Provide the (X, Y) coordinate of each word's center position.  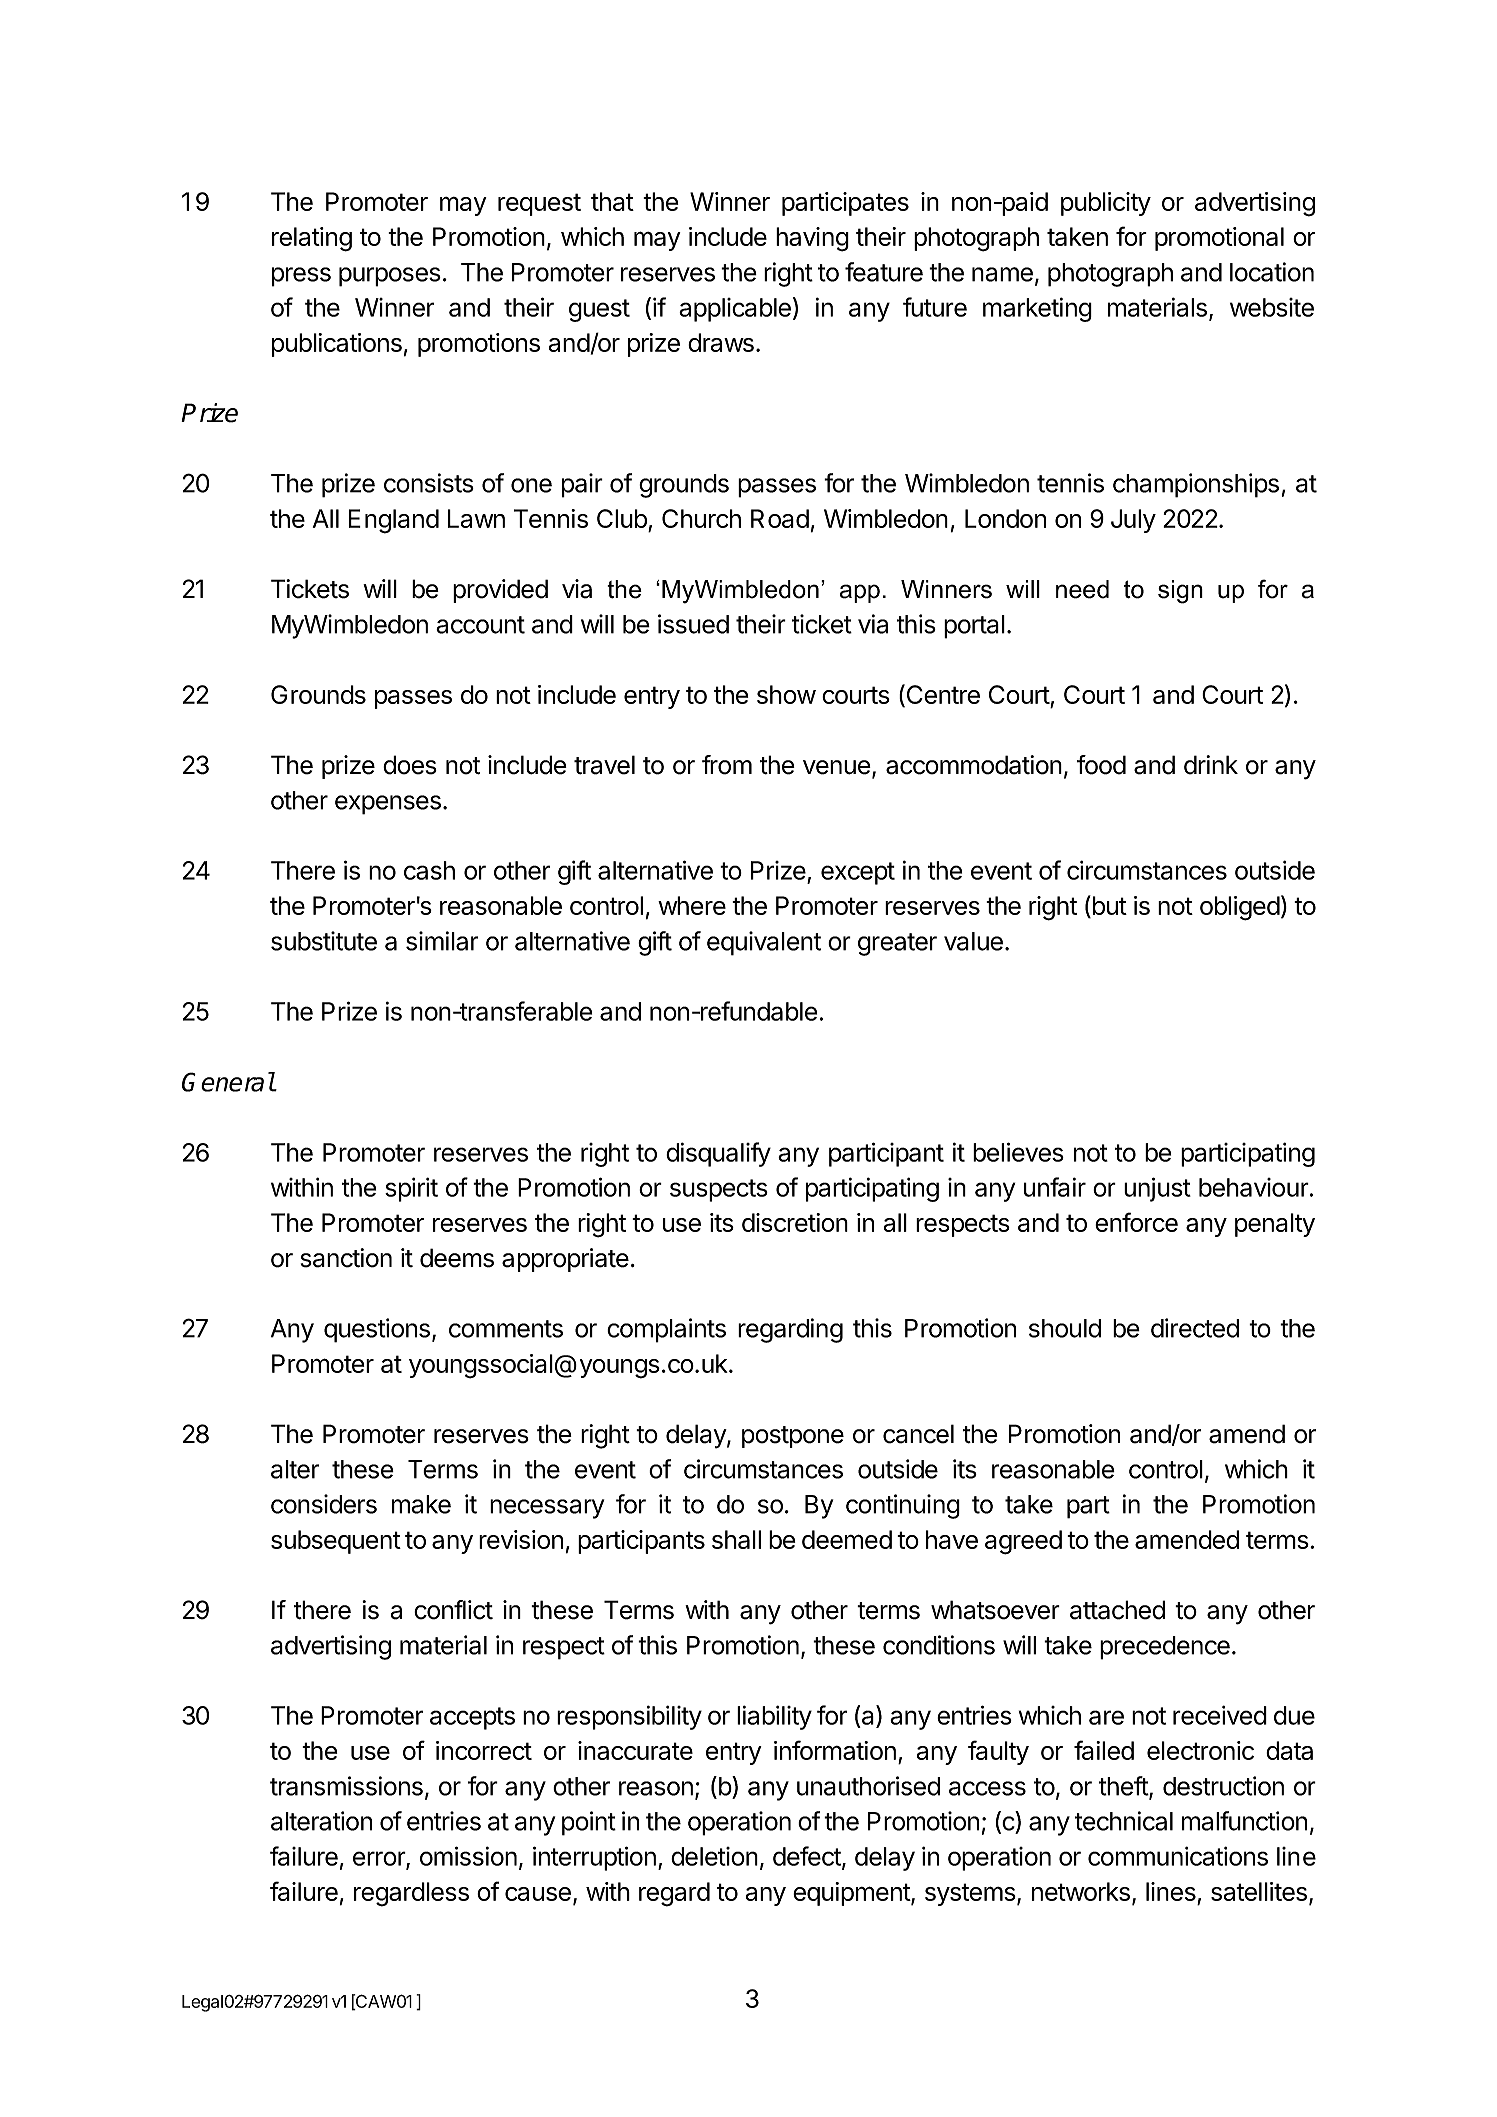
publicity (1106, 204)
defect (808, 1857)
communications (1178, 1856)
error (380, 1859)
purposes (390, 277)
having (812, 239)
